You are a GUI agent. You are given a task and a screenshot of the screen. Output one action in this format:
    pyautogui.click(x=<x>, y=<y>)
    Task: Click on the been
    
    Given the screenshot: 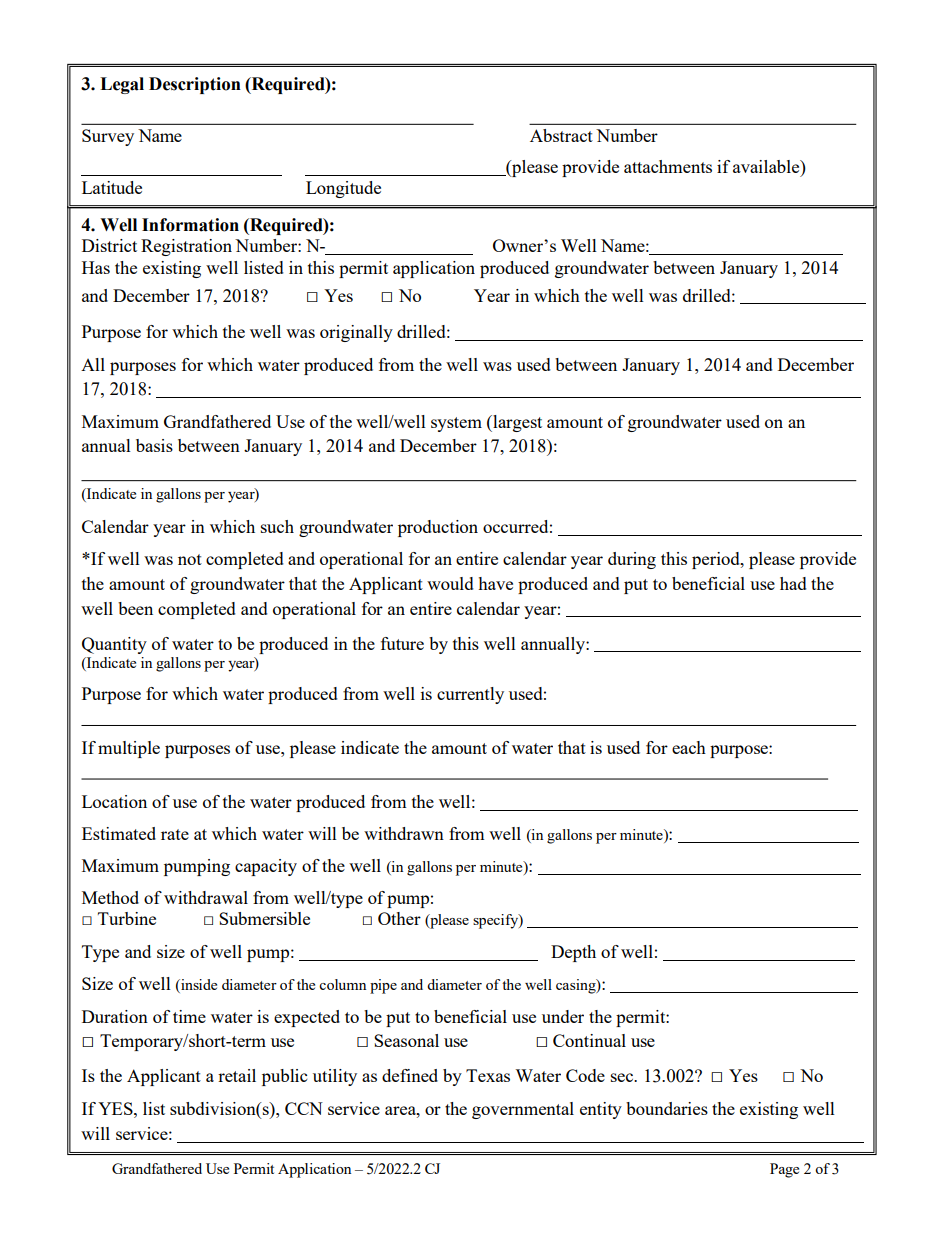 What is the action you would take?
    pyautogui.click(x=135, y=608)
